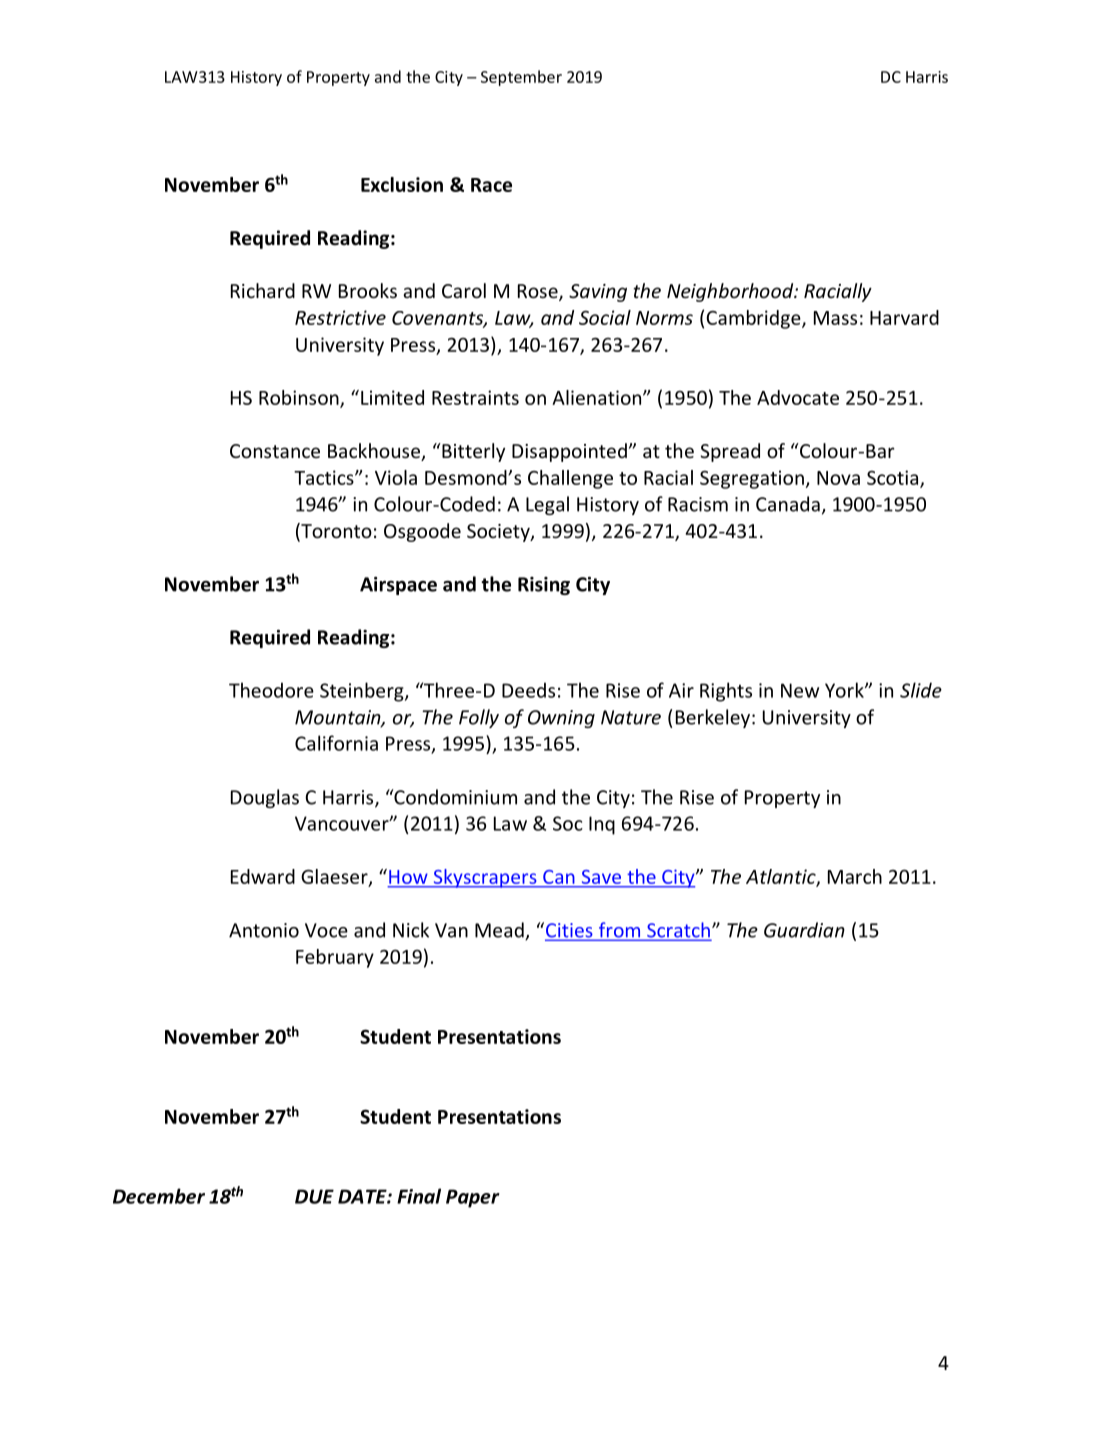  What do you see at coordinates (798, 397) in the screenshot?
I see `Advocate` at bounding box center [798, 397].
